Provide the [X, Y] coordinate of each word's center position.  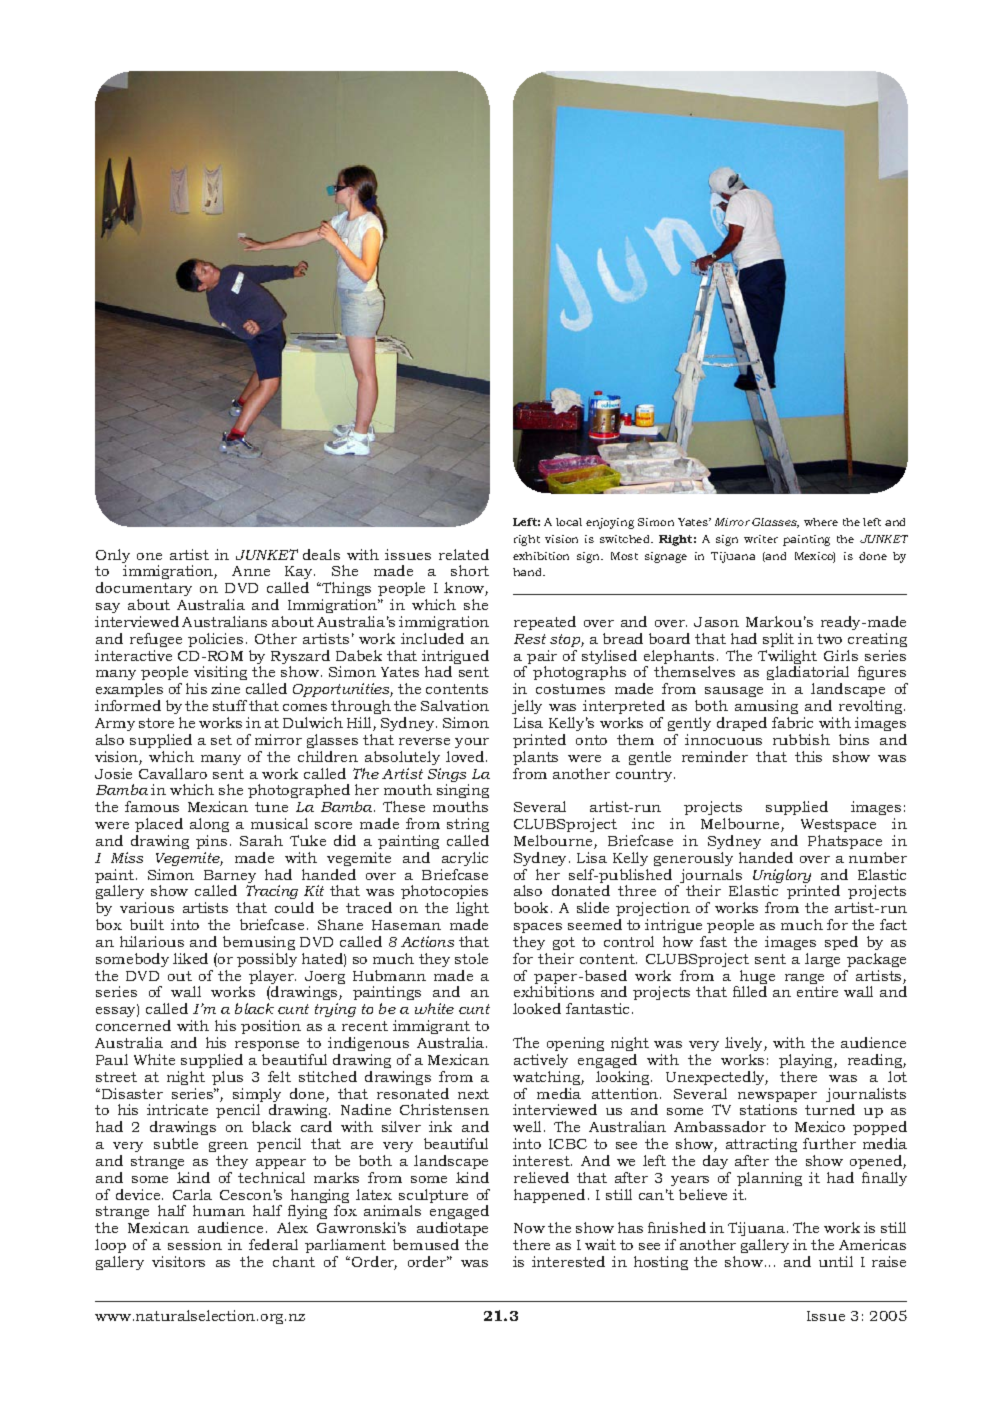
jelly [527, 709]
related [464, 554]
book [533, 907]
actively [541, 1061]
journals [709, 877]
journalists [866, 1096]
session [195, 1244]
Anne [251, 571]
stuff [230, 705]
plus [227, 1078]
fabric [792, 722]
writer [761, 539]
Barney [230, 878]
